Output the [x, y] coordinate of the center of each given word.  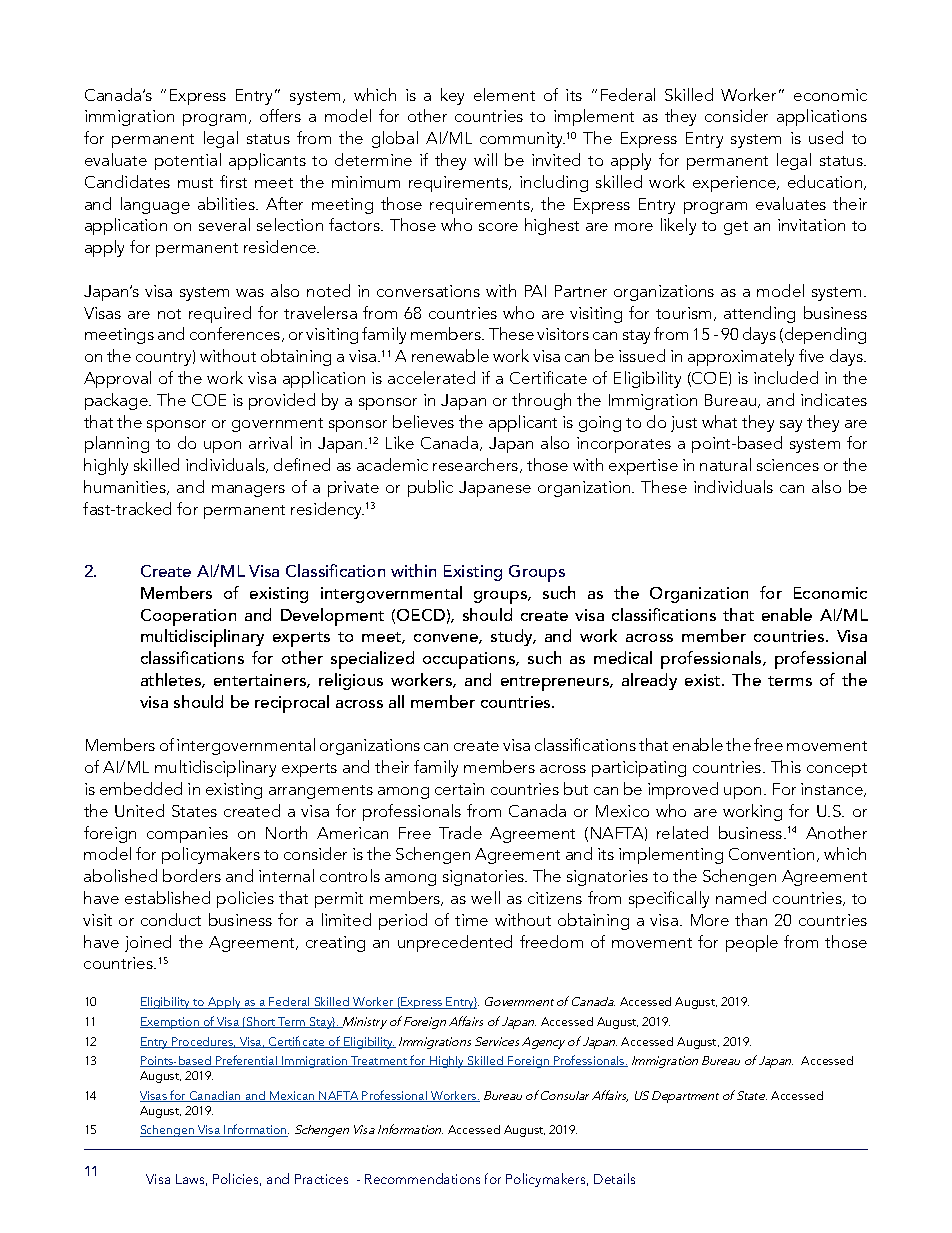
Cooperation [188, 617]
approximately [741, 357]
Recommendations [422, 1178]
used [826, 137]
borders [192, 875]
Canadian [215, 1096]
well [485, 897]
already [649, 681]
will [485, 159]
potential [188, 161]
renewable [450, 355]
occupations [470, 660]
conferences [236, 334]
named [741, 897]
